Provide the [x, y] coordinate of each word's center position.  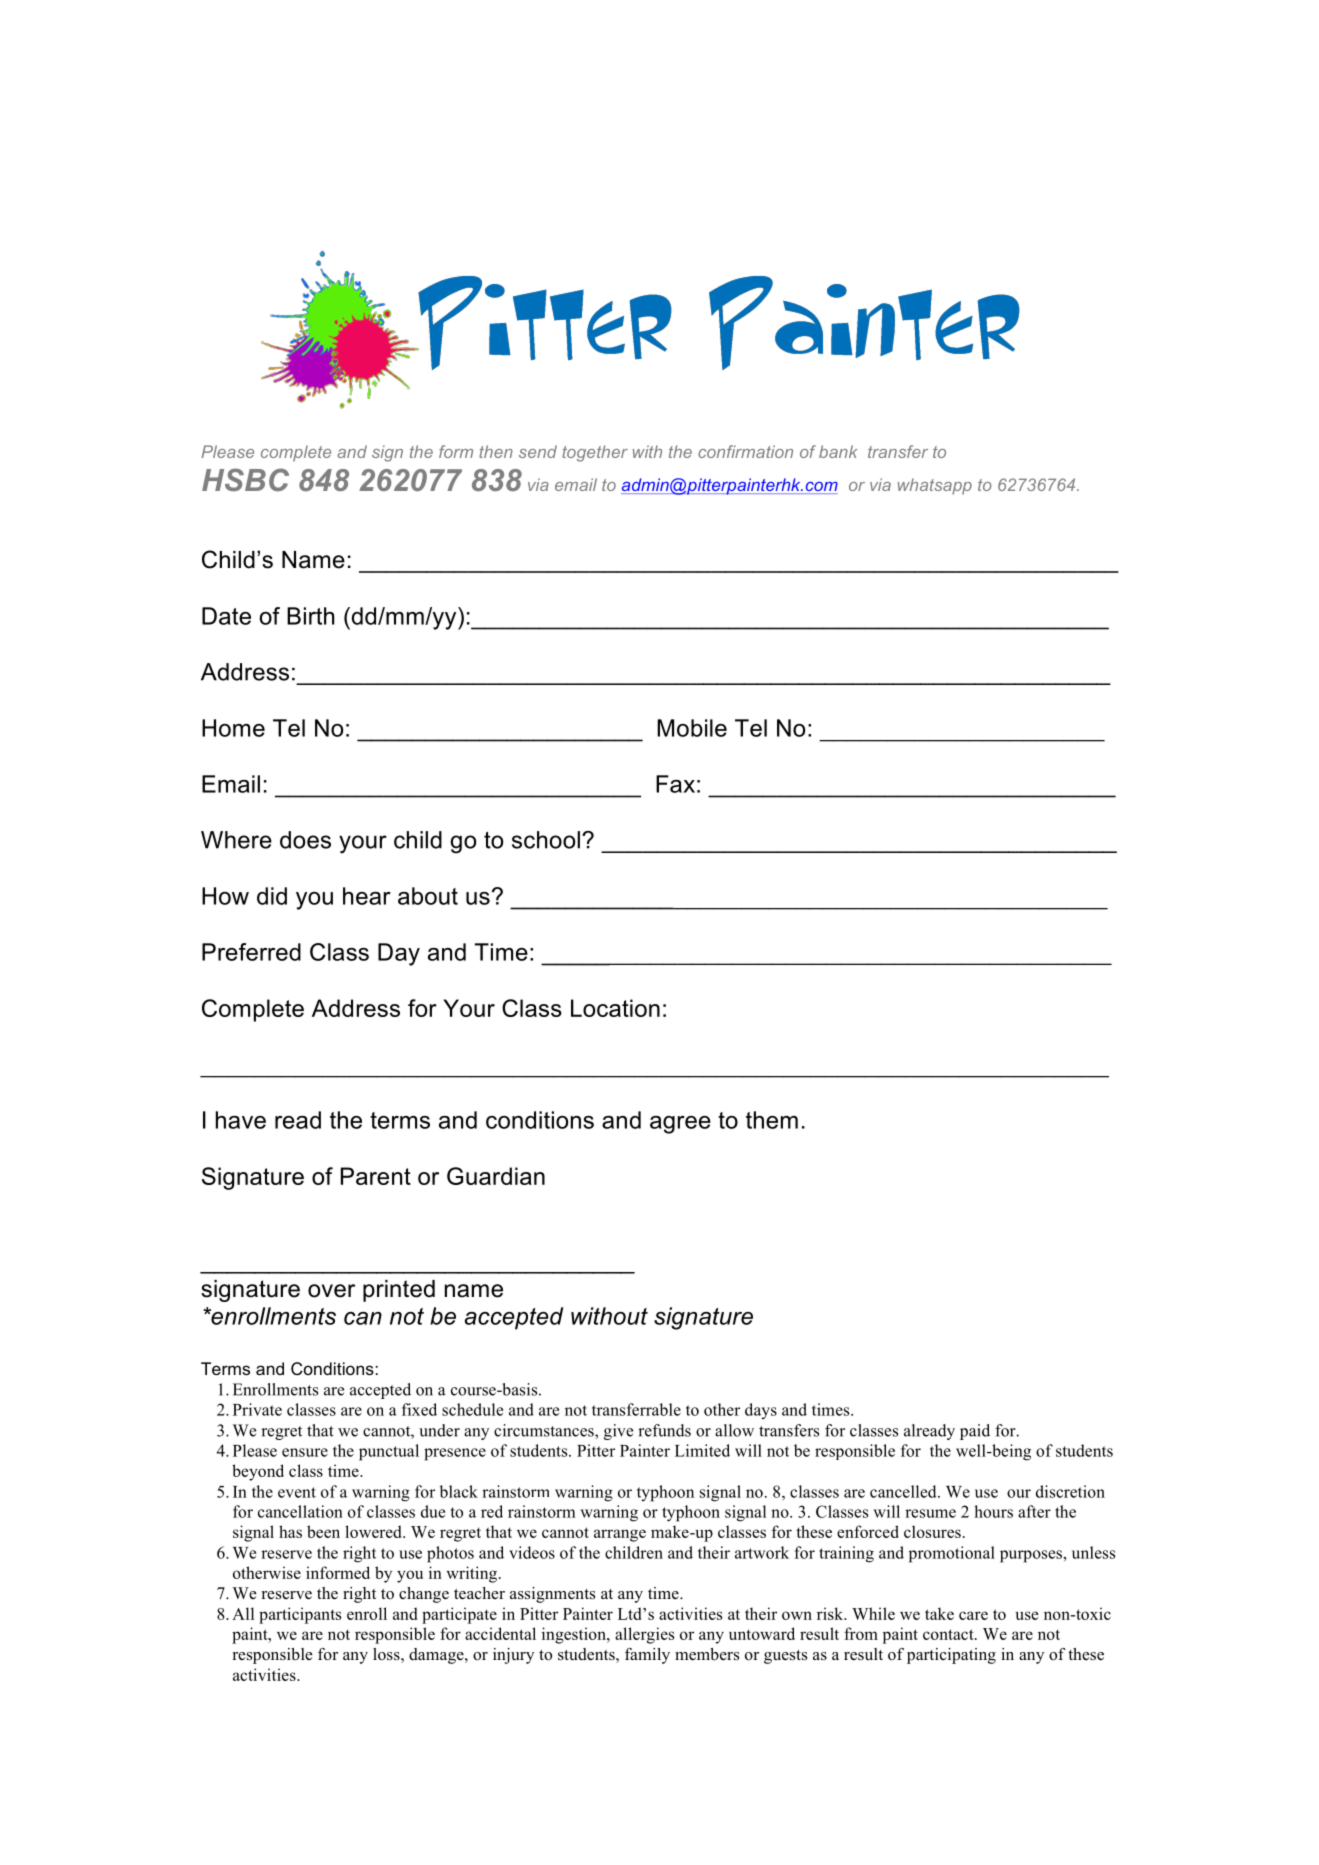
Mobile [692, 728]
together [595, 453]
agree [680, 1125]
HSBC [245, 479]
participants [300, 1615]
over [331, 1291]
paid [975, 1432]
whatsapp [935, 486]
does [305, 840]
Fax [675, 784]
